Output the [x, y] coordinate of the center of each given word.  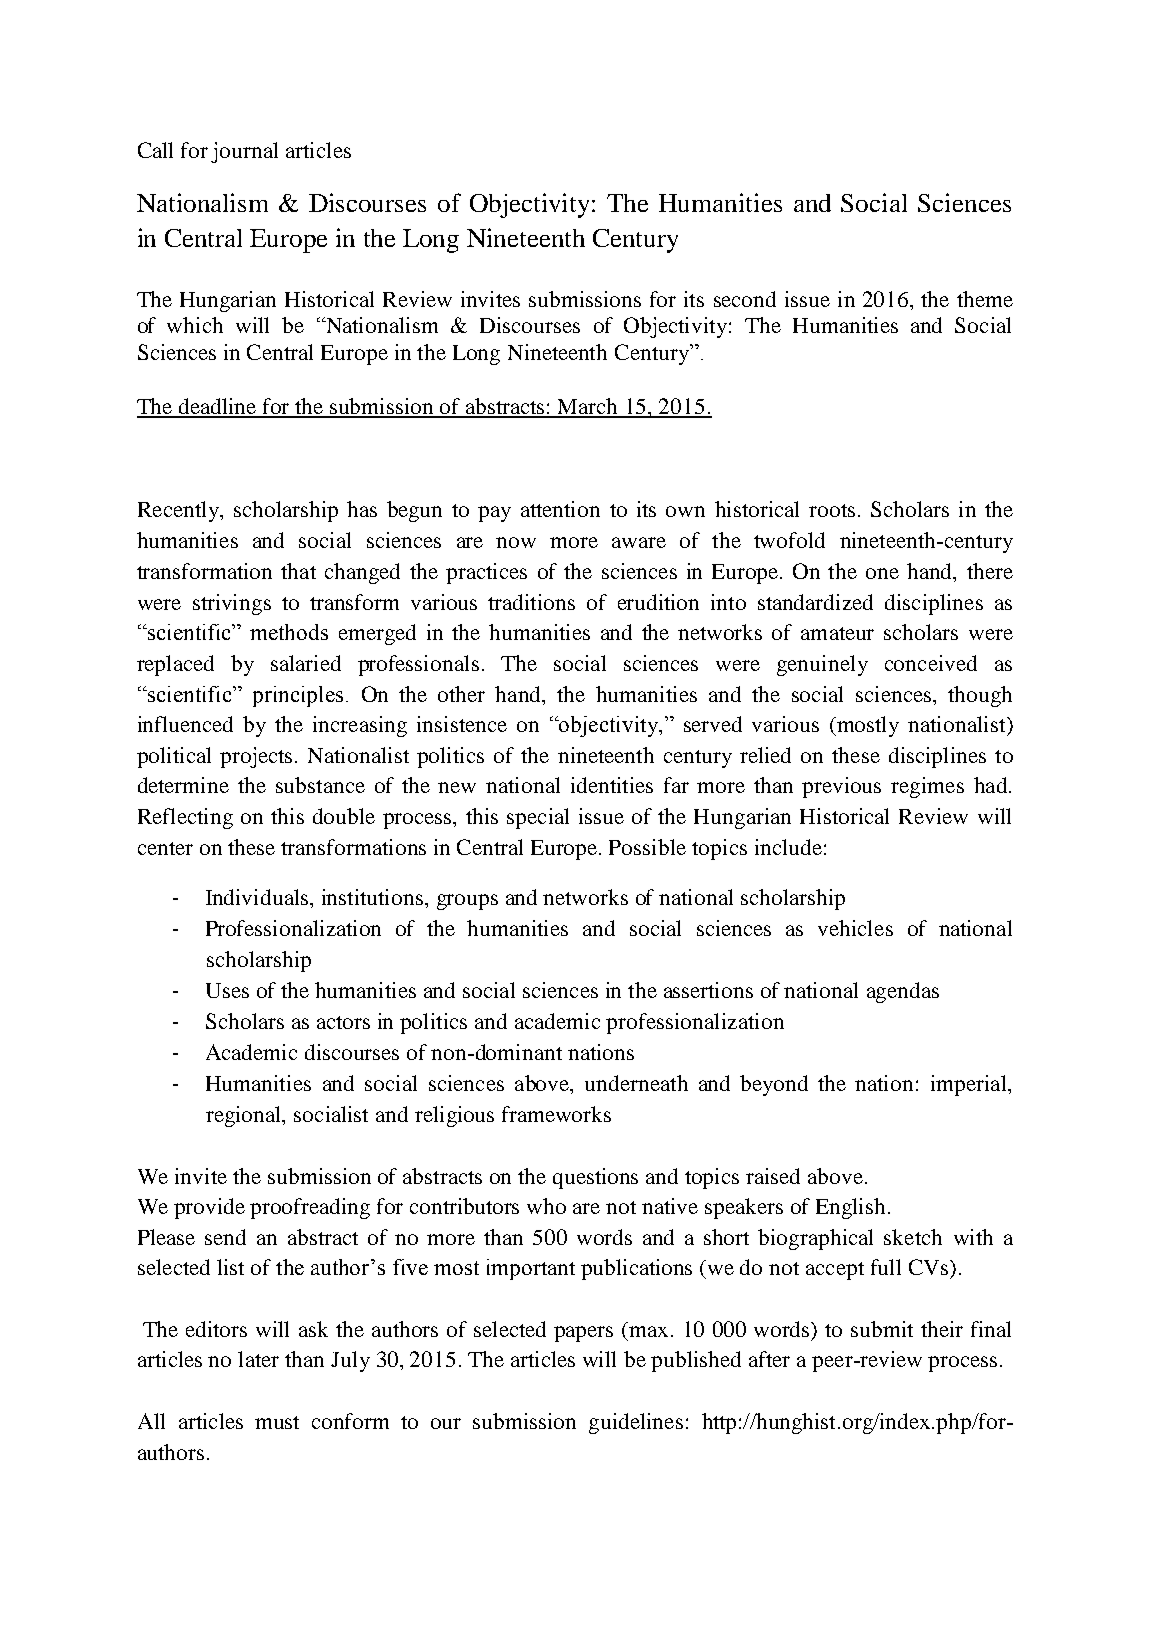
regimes [927, 787]
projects [258, 757]
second [745, 299]
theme [985, 299]
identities [612, 785]
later [258, 1359]
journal [244, 152]
